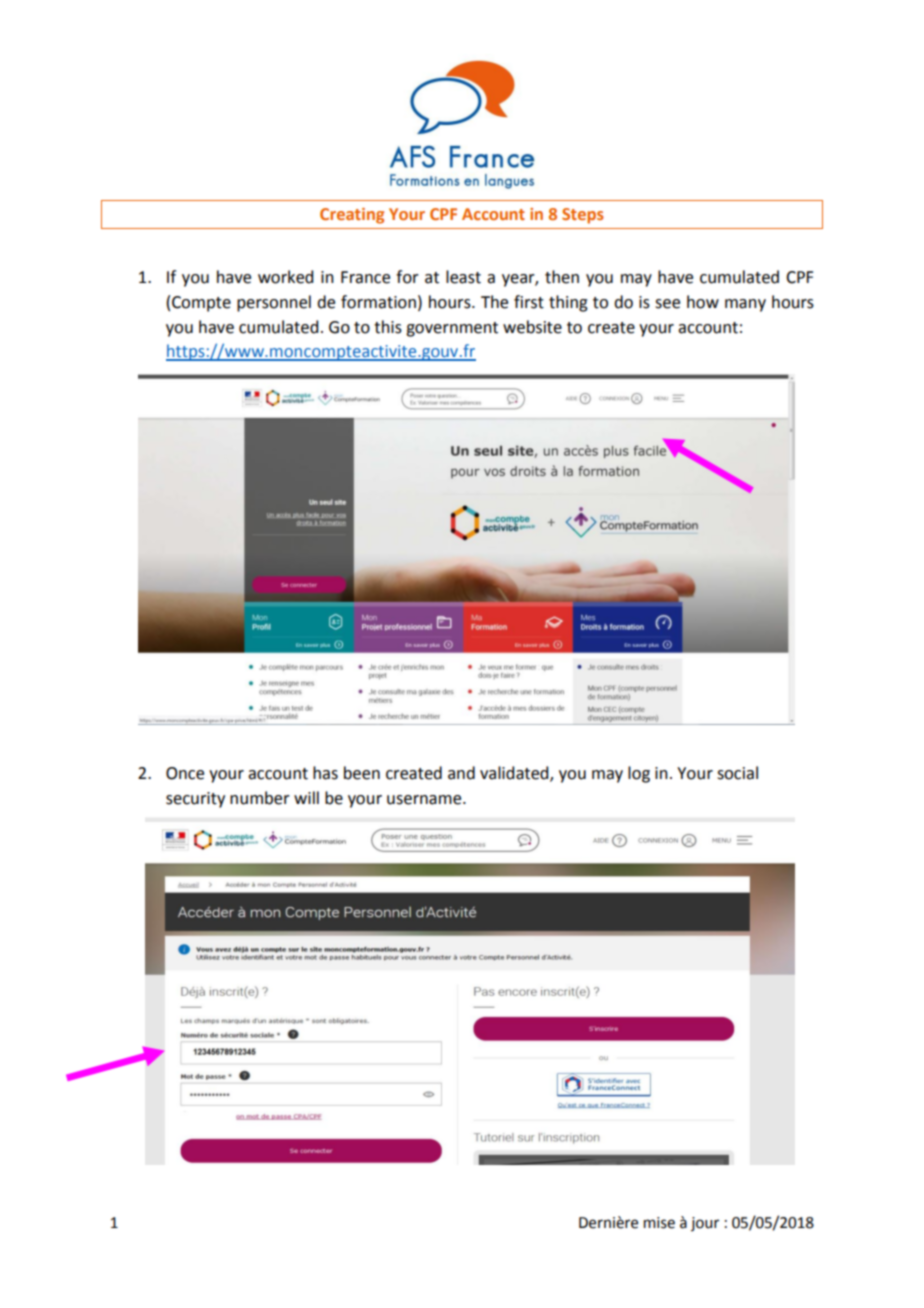  I want to click on see, so click(667, 304).
